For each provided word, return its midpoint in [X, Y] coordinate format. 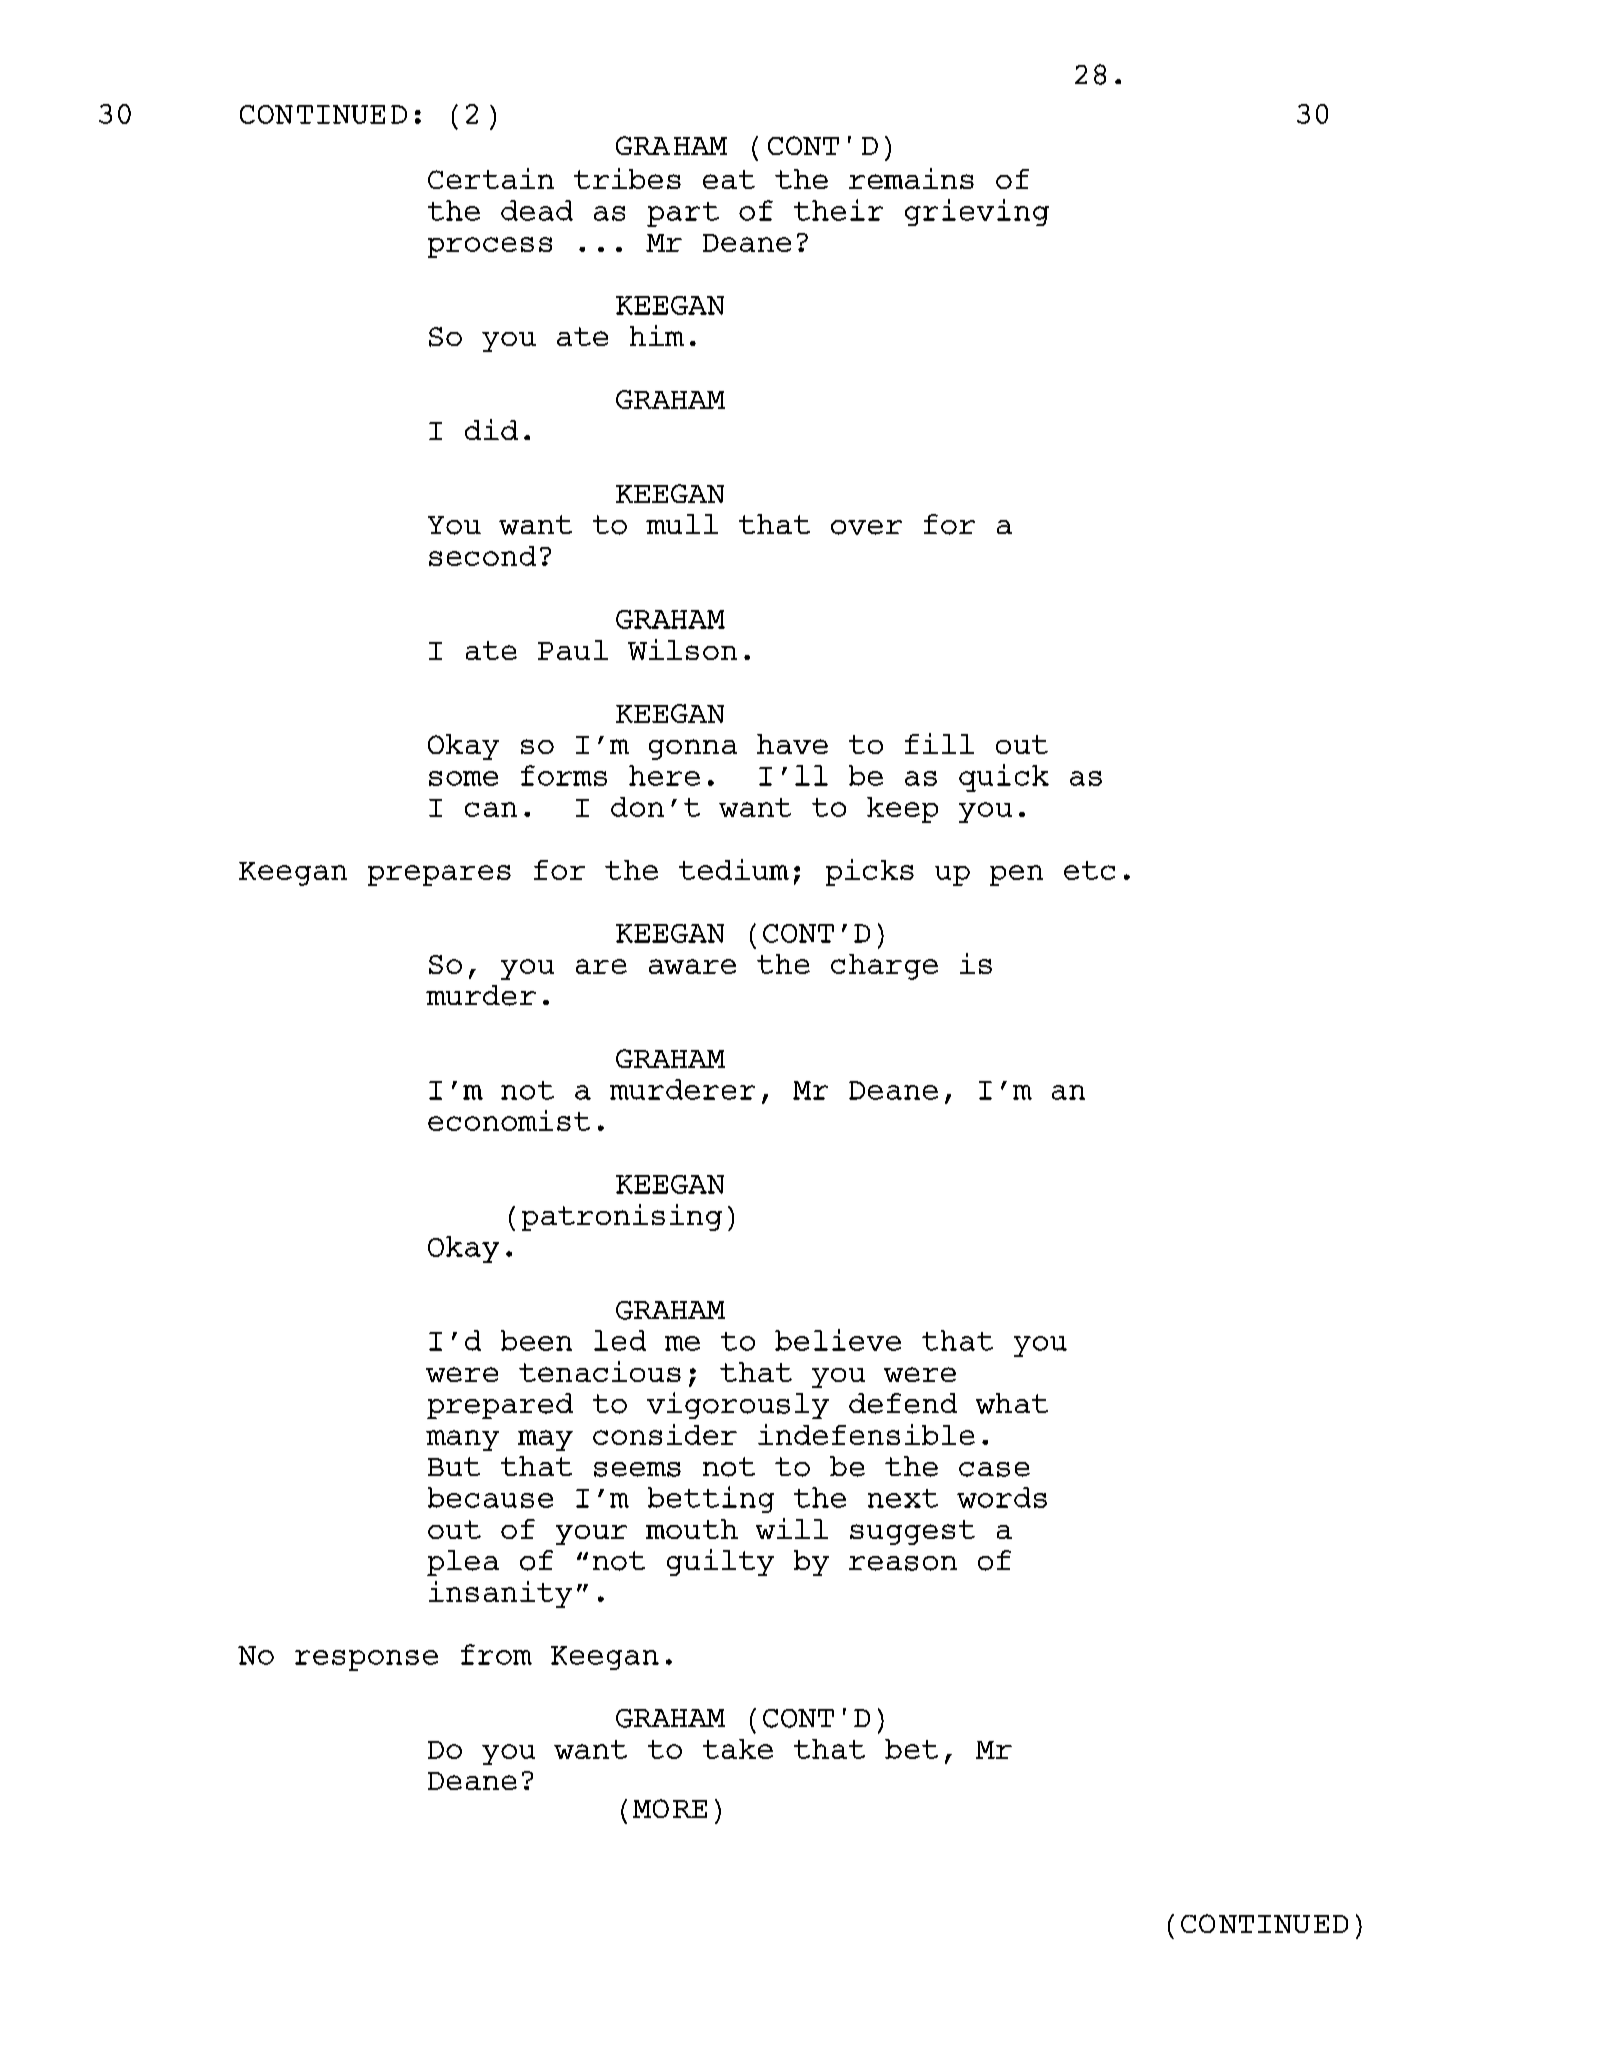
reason [903, 1563]
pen [1016, 875]
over [866, 527]
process [490, 247]
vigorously [738, 1405]
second [482, 556]
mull [682, 524]
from [496, 1654]
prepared [500, 1406]
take [738, 1749]
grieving [977, 212]
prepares [439, 875]
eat [729, 179]
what [1012, 1403]
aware [692, 966]
